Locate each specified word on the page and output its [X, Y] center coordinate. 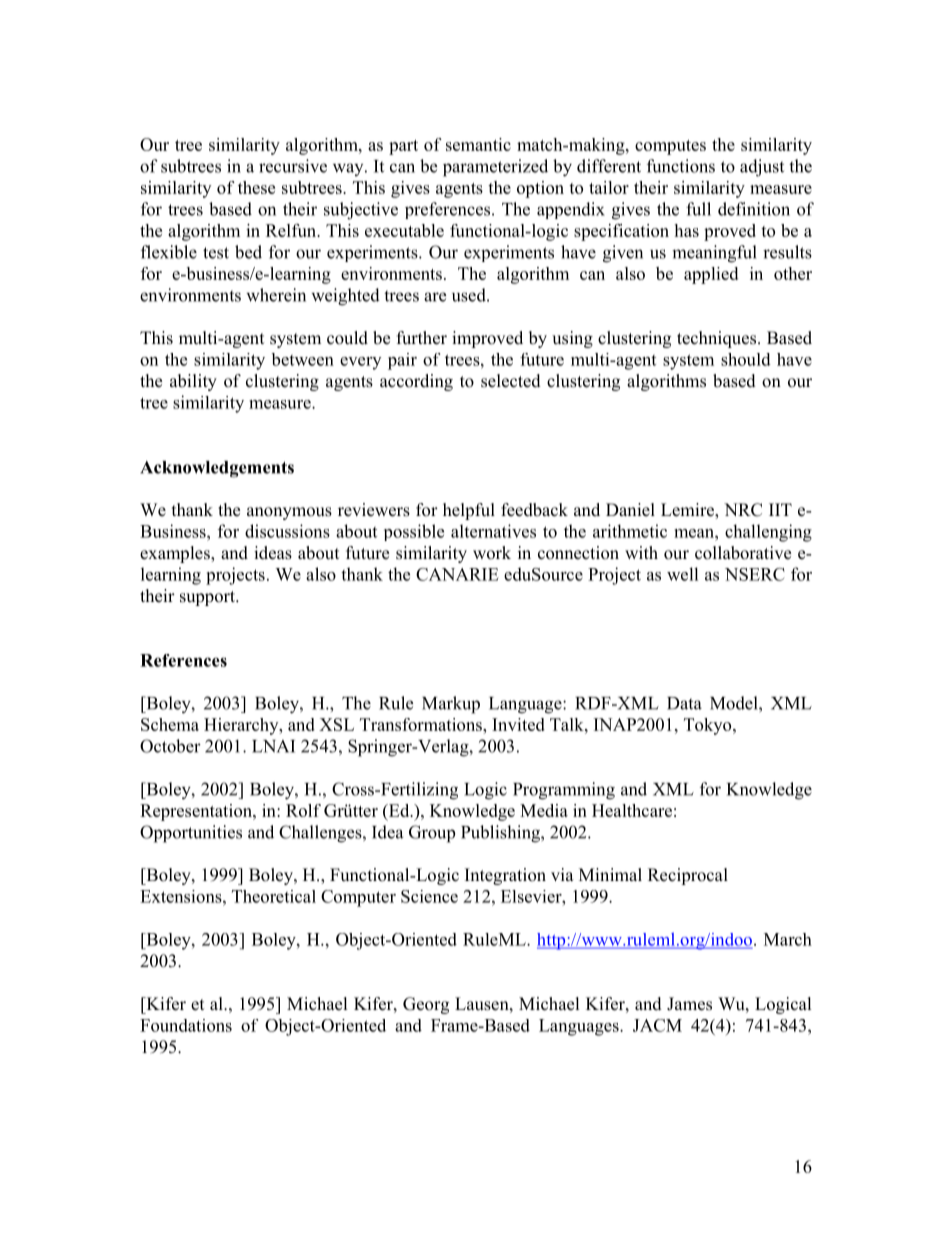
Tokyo [709, 726]
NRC [743, 510]
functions [681, 166]
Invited [518, 724]
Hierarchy [242, 726]
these [256, 187]
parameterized [495, 168]
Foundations [186, 1025]
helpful [469, 511]
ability [193, 382]
